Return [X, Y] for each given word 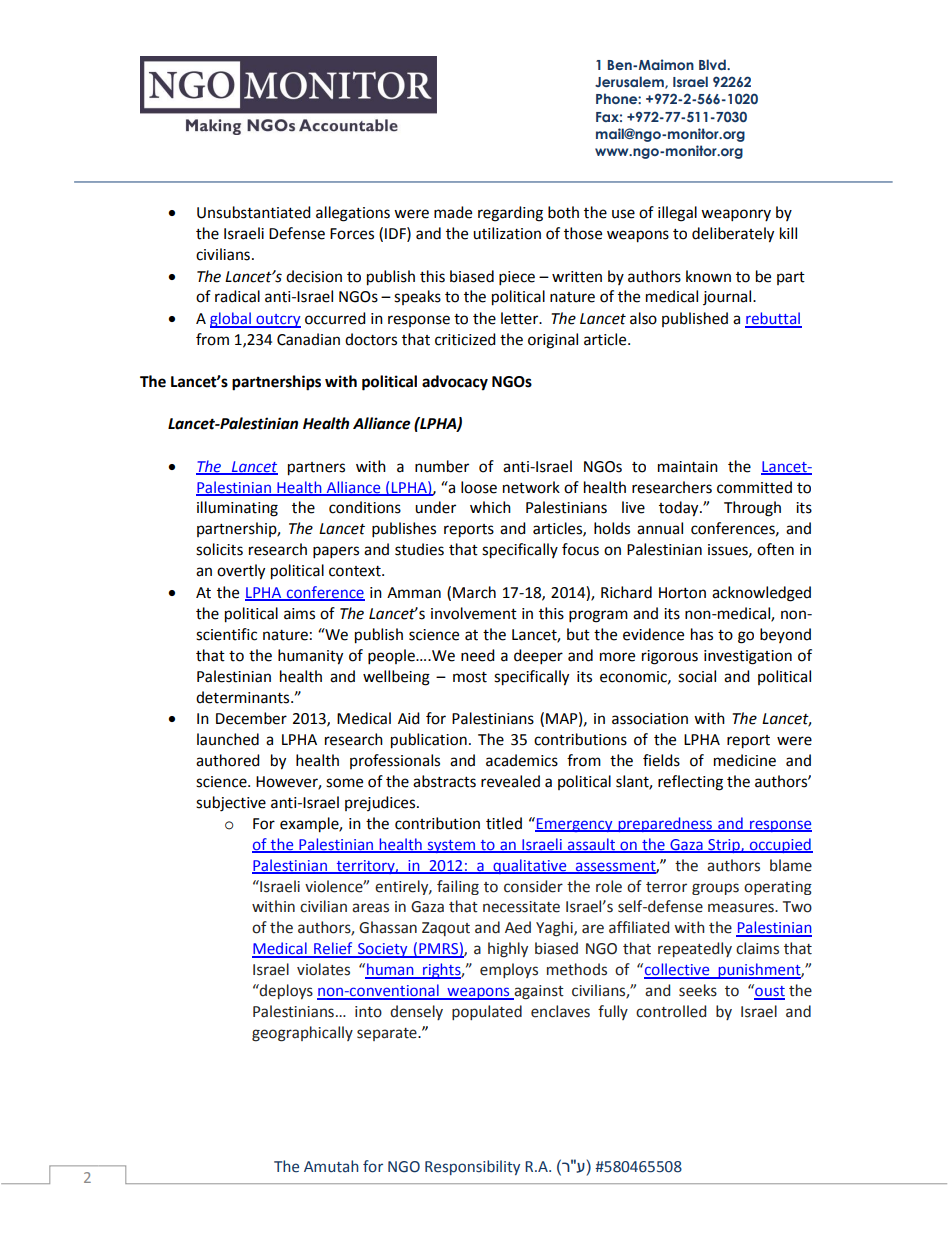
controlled [671, 1011]
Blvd [713, 64]
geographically [302, 1034]
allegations [353, 214]
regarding [510, 214]
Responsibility [472, 1167]
